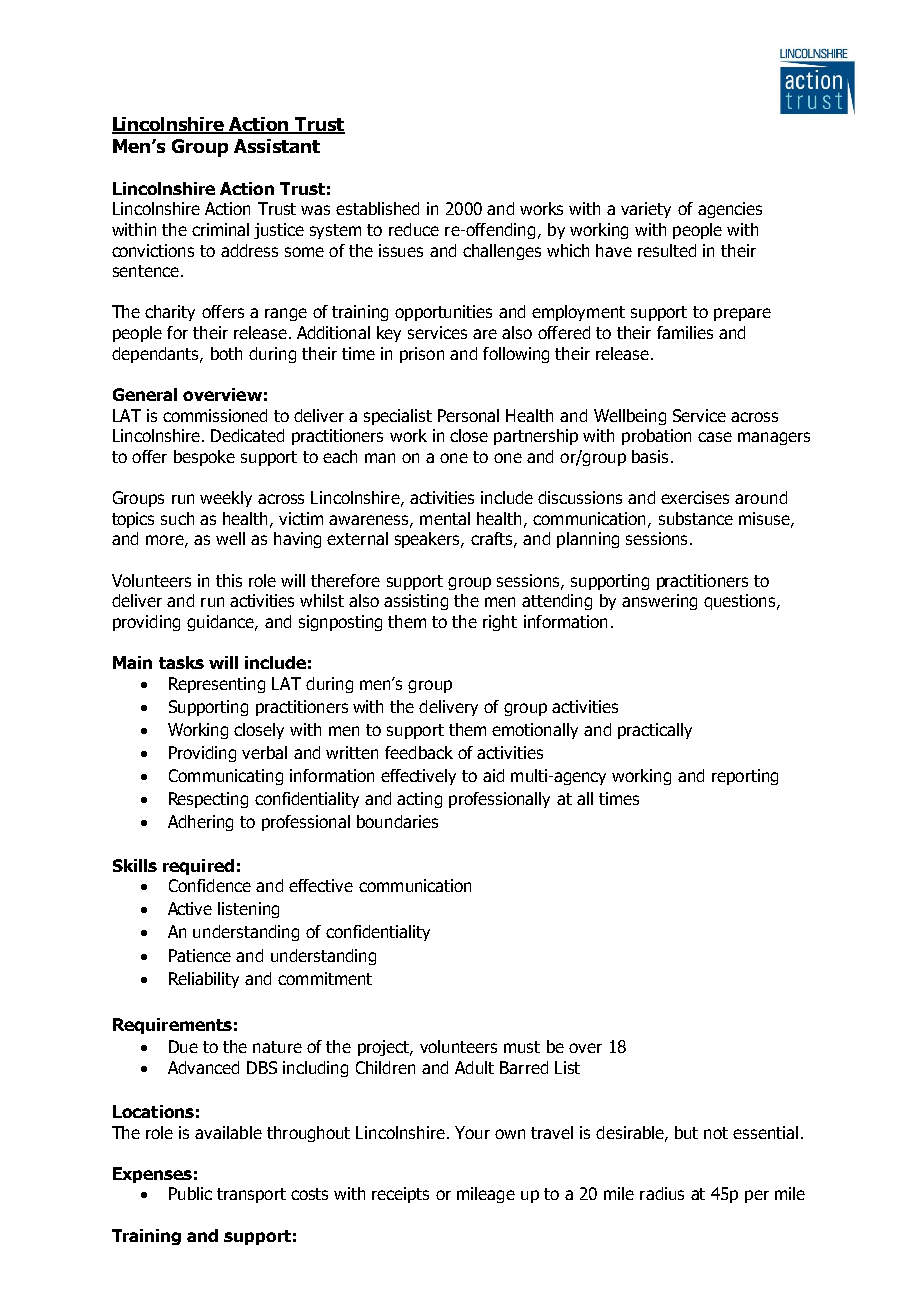 The width and height of the screenshot is (924, 1308). What do you see at coordinates (397, 821) in the screenshot?
I see `boundaries` at bounding box center [397, 821].
